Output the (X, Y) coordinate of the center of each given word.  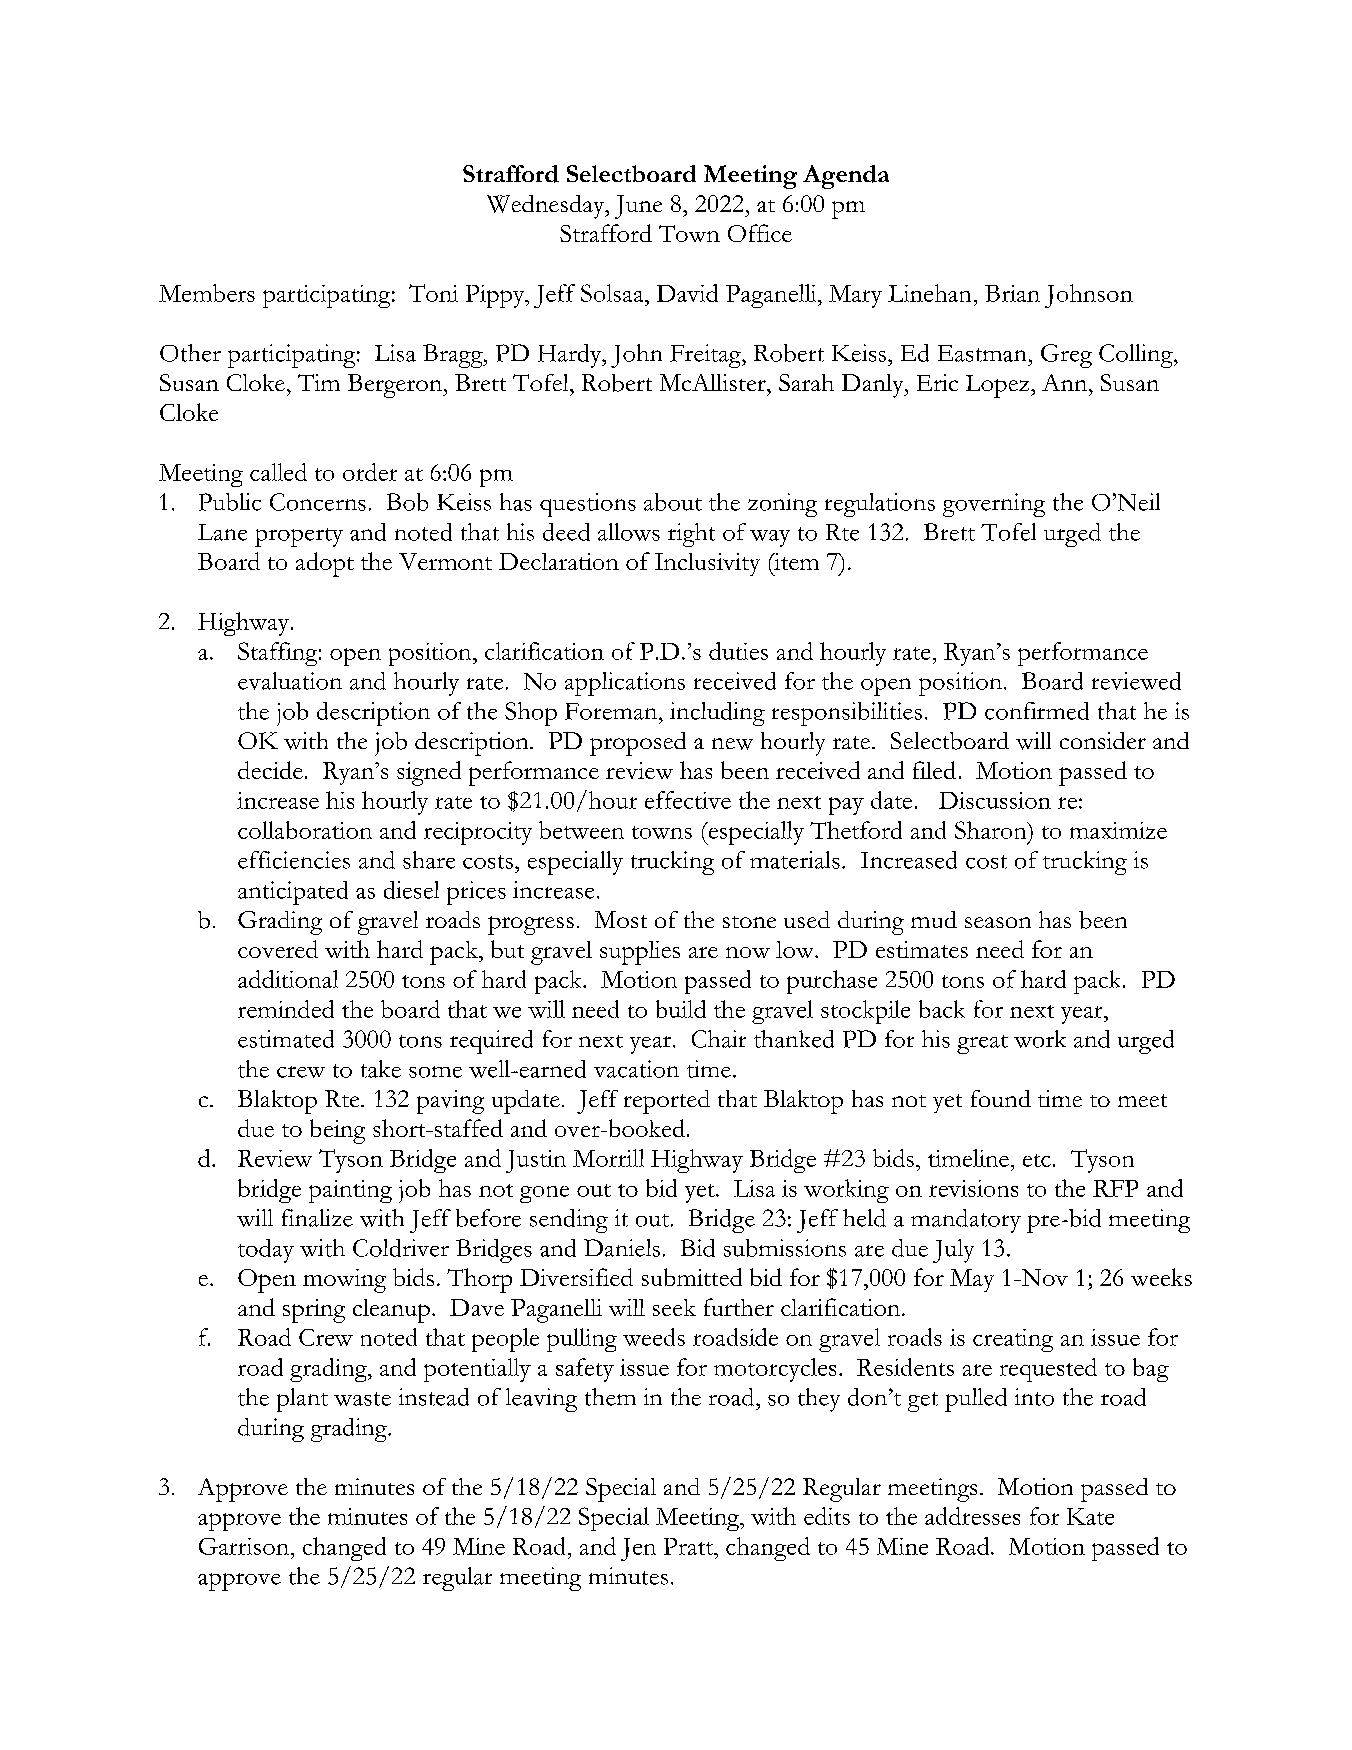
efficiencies (294, 860)
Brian (1012, 293)
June (638, 207)
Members (207, 293)
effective (688, 800)
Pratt (690, 1546)
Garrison (244, 1546)
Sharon (992, 830)
